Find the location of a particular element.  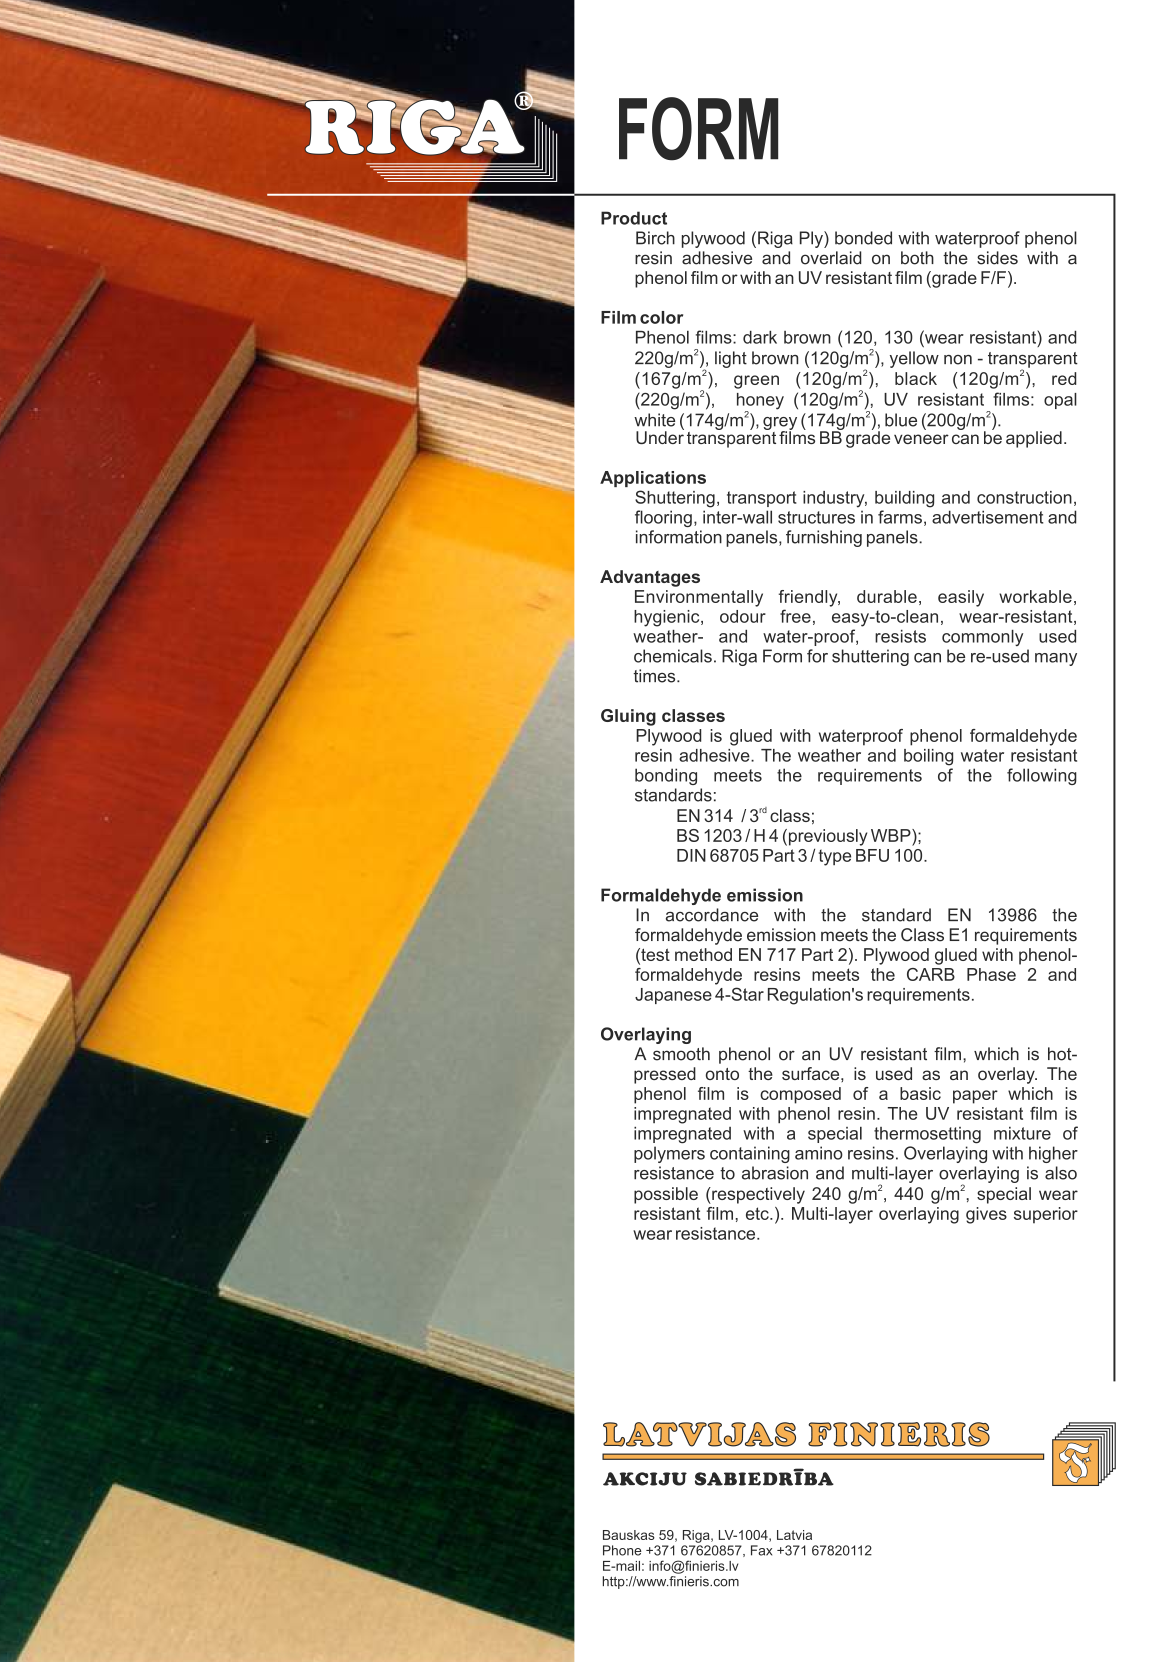

Birch is located at coordinates (655, 238).
